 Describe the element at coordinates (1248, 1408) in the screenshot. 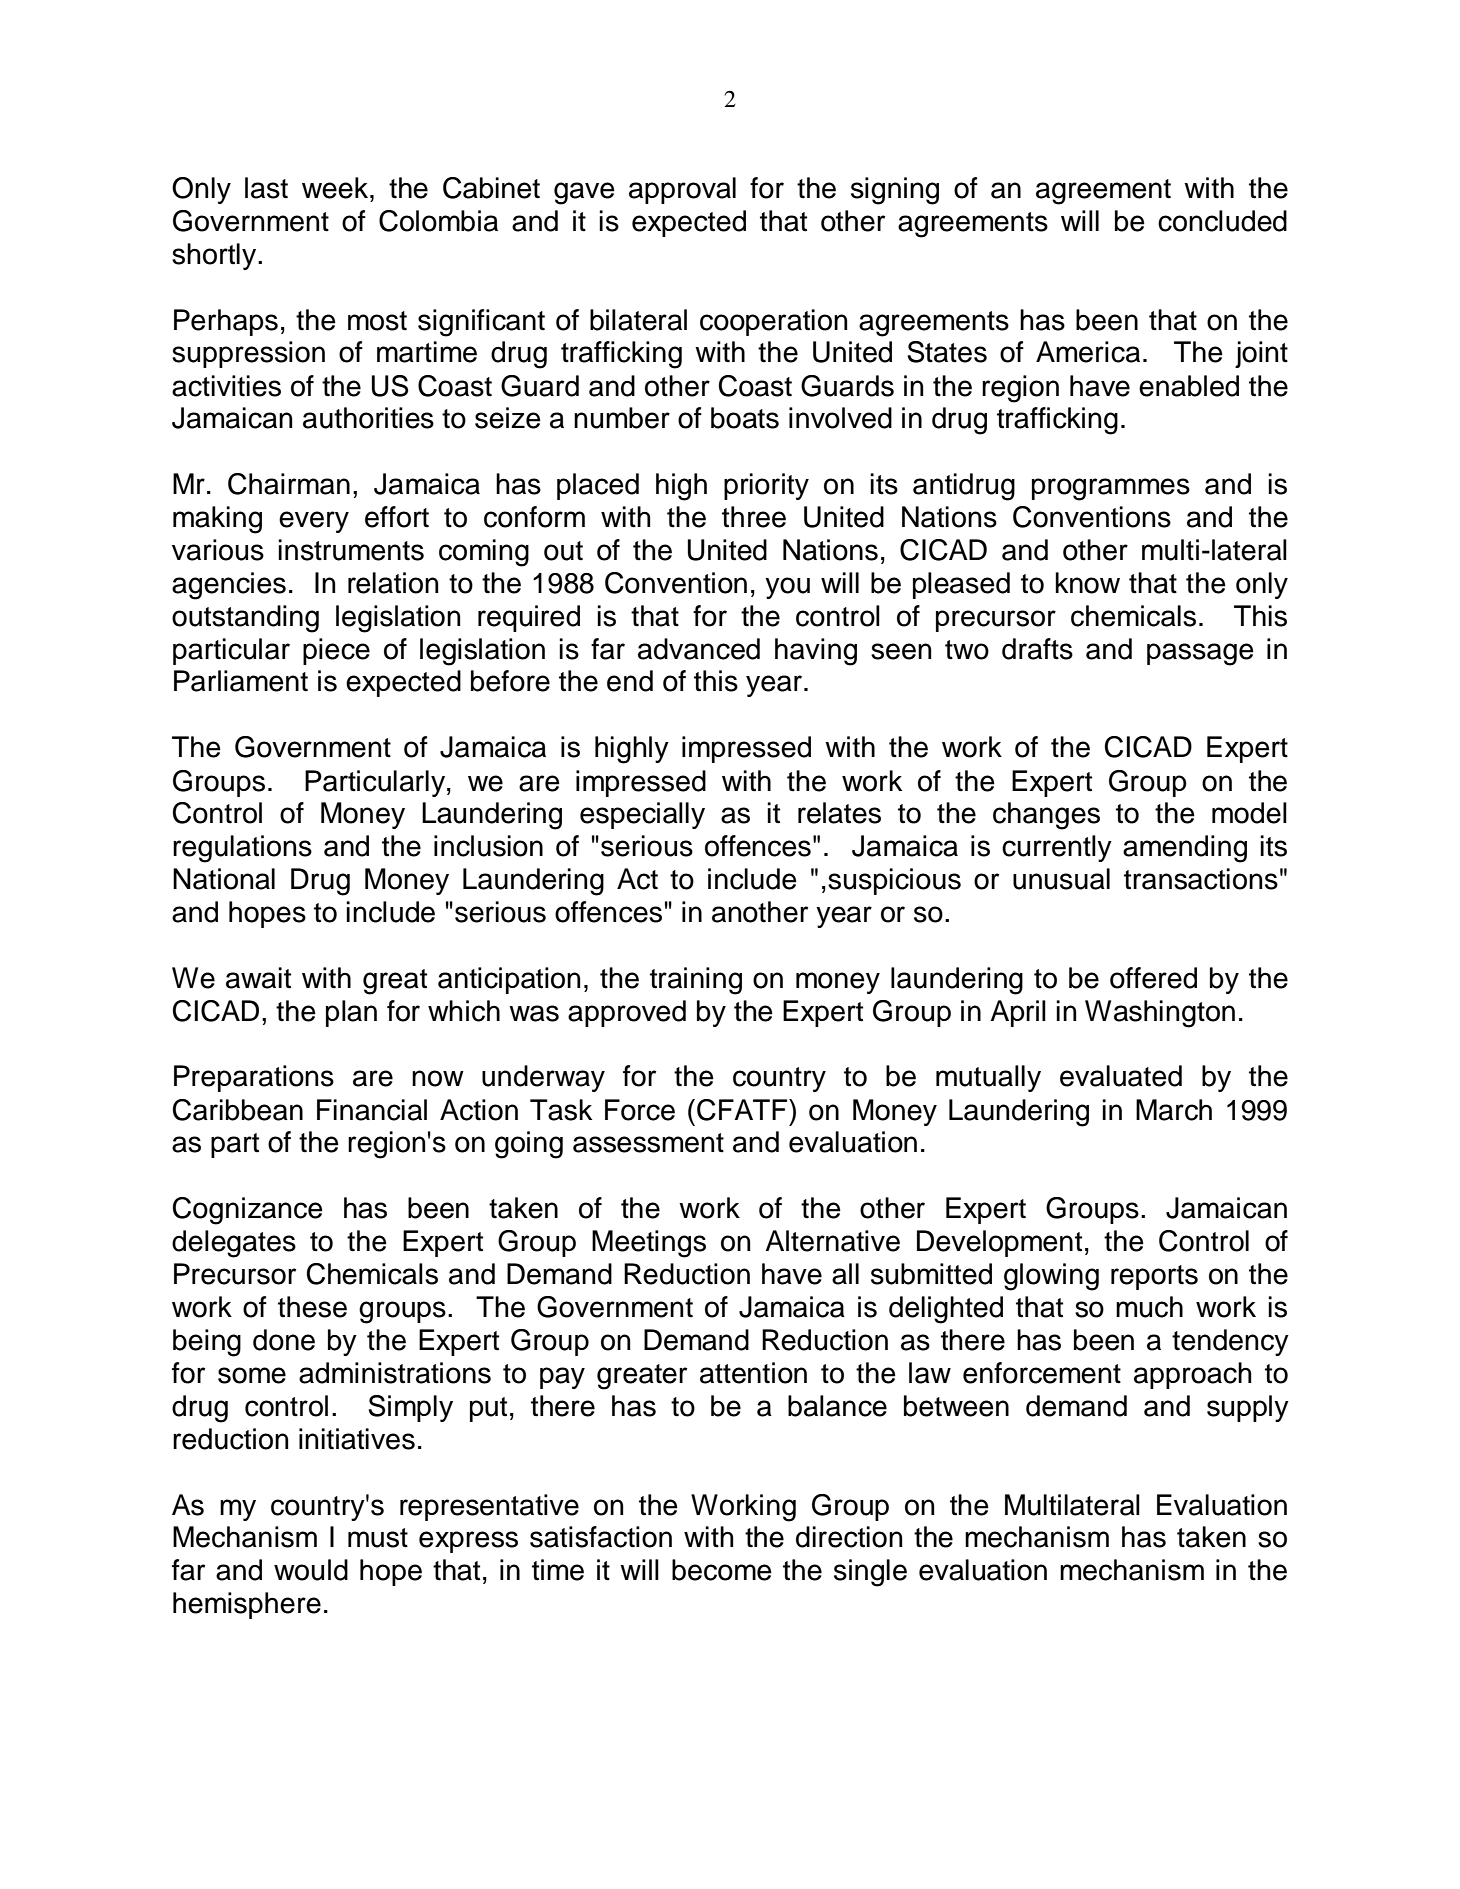

I see `supply` at that location.
